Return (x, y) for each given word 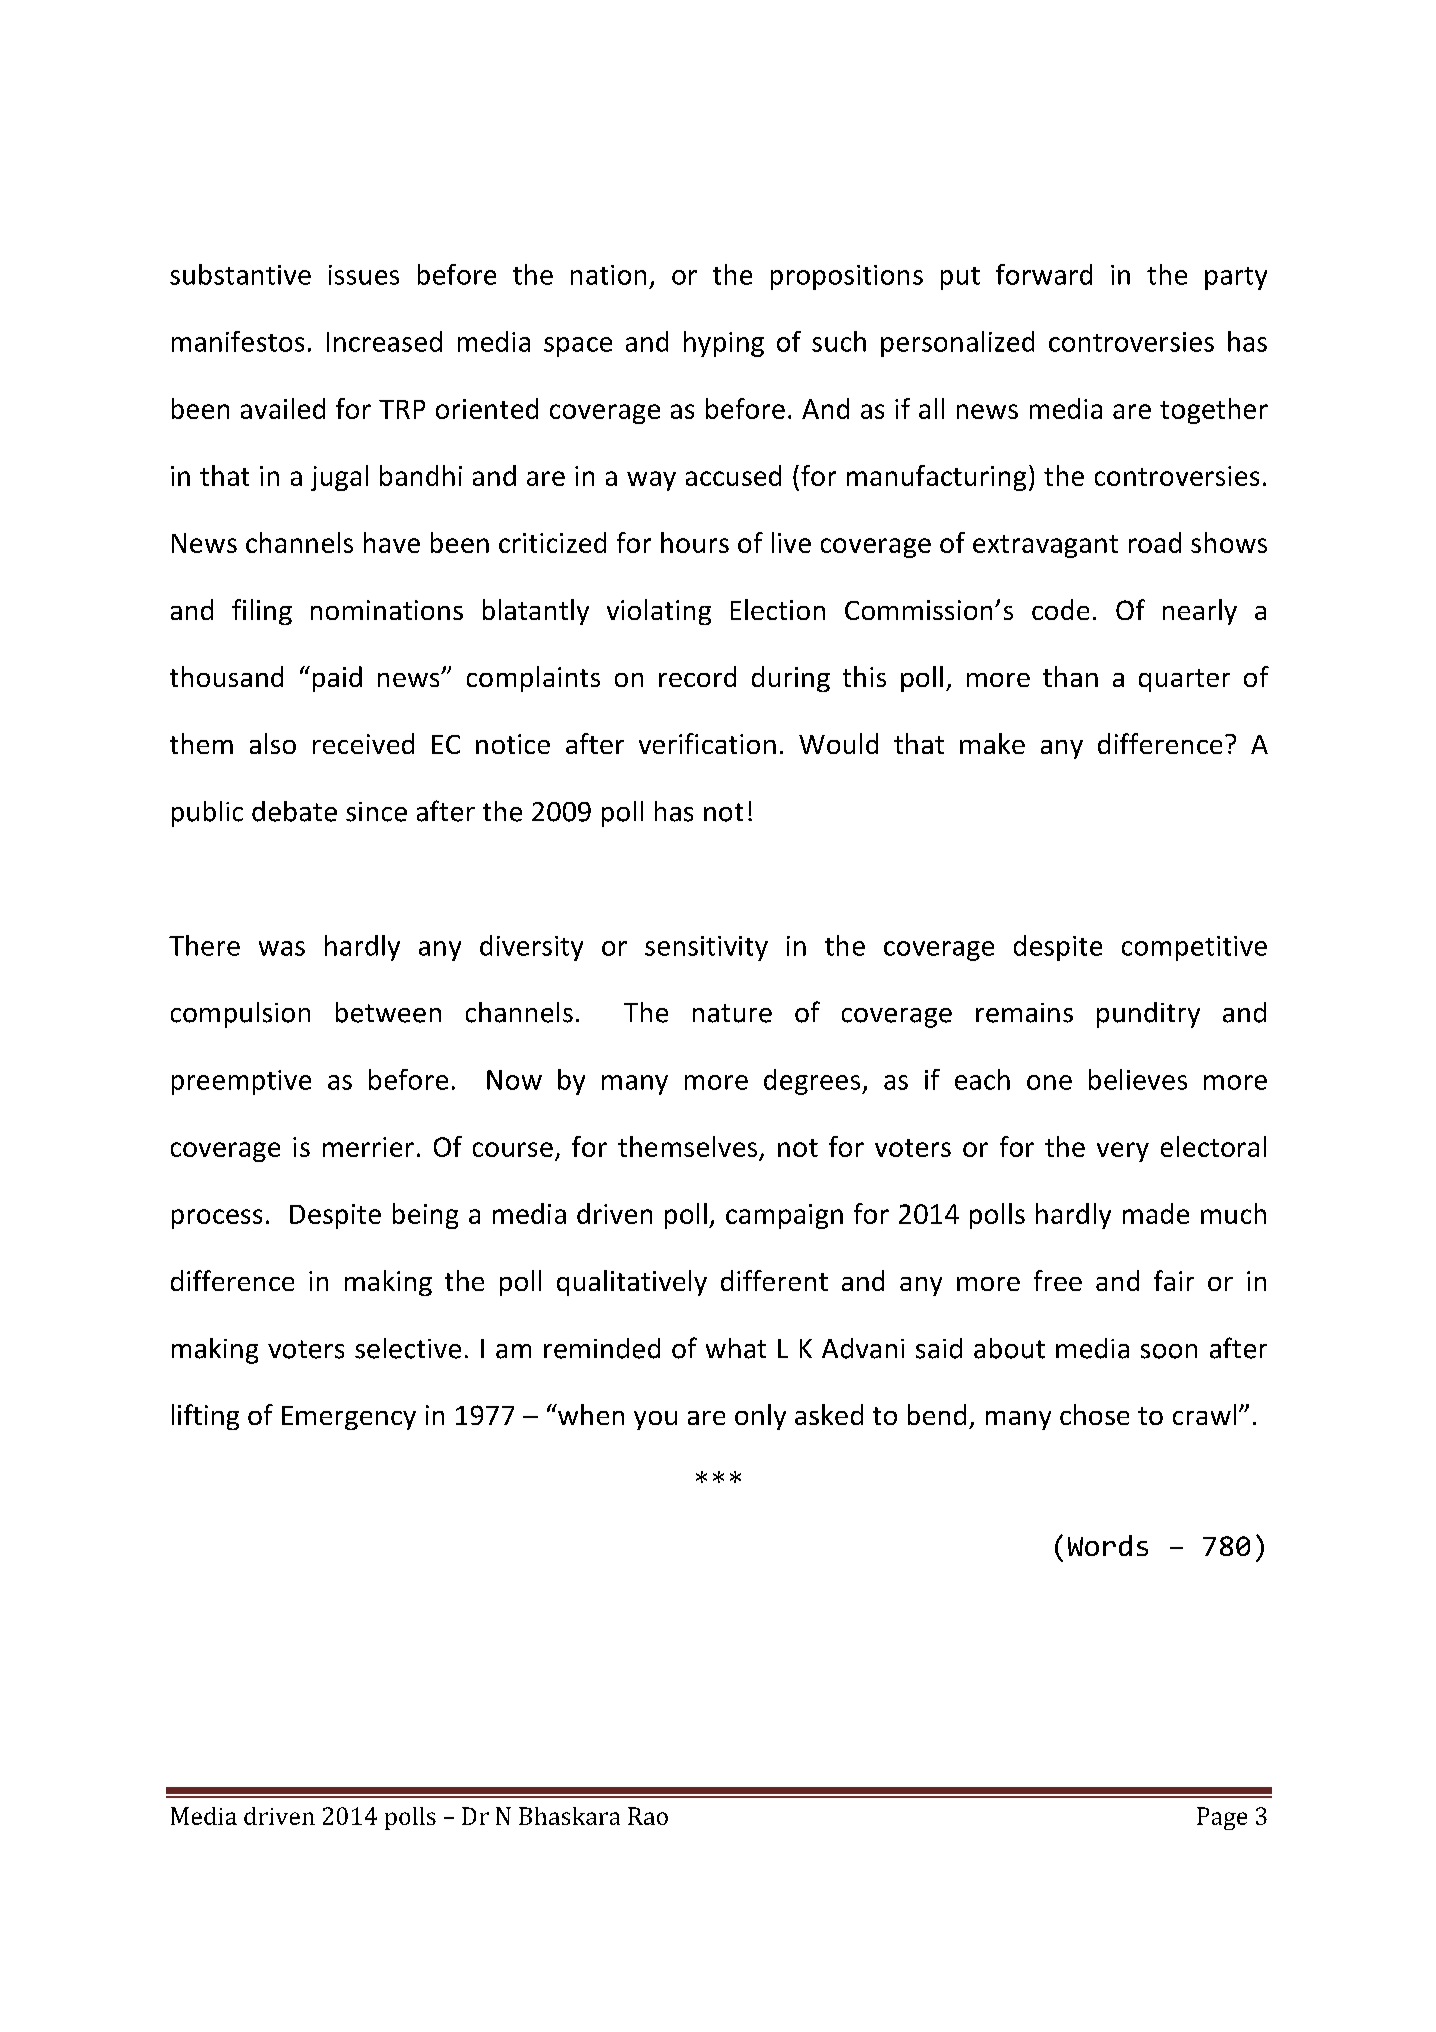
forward (1044, 274)
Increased (384, 341)
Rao (648, 1816)
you (655, 1420)
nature (732, 1013)
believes (1138, 1079)
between (388, 1012)
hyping (724, 344)
